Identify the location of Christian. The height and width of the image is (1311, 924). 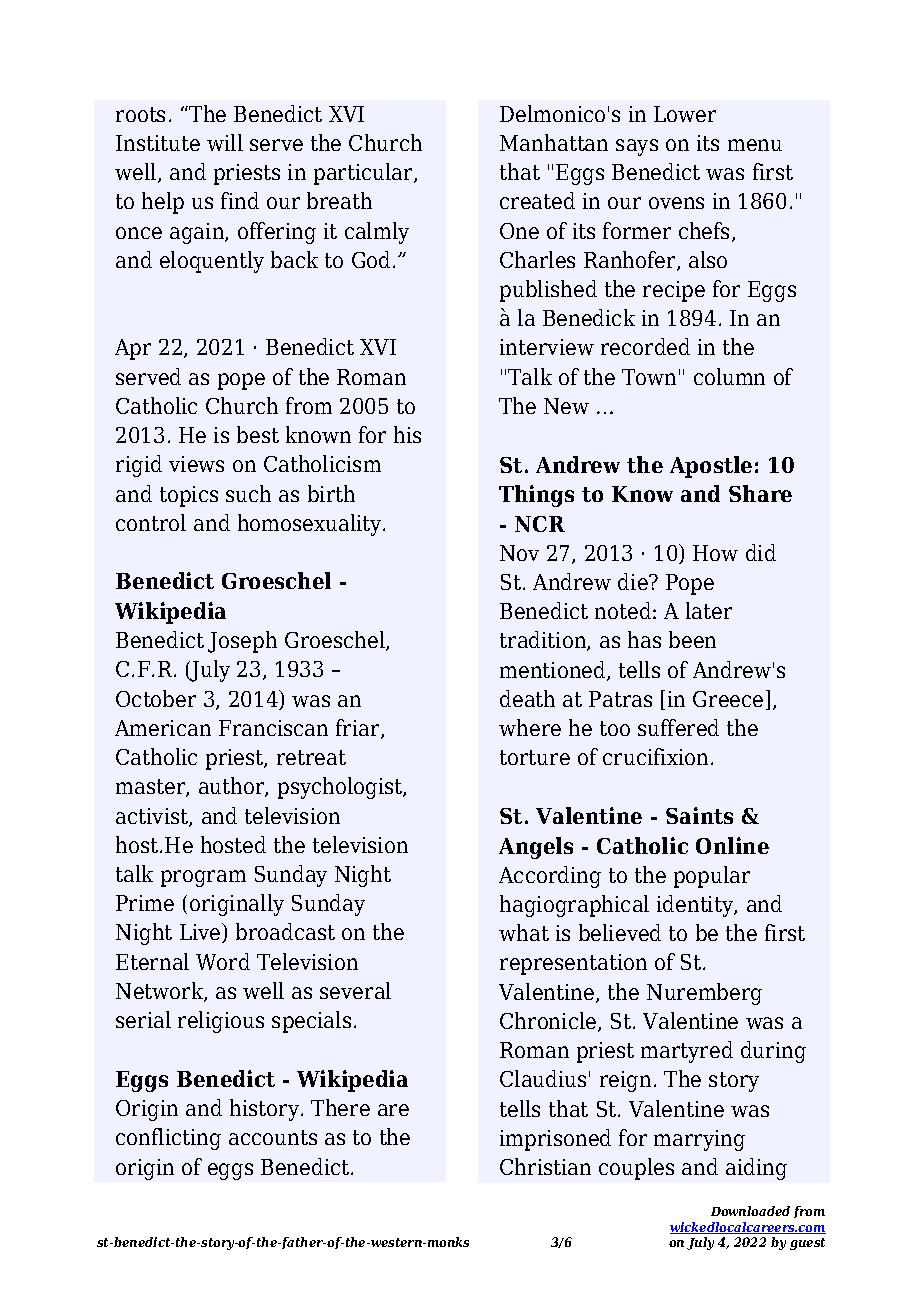
(545, 1166).
